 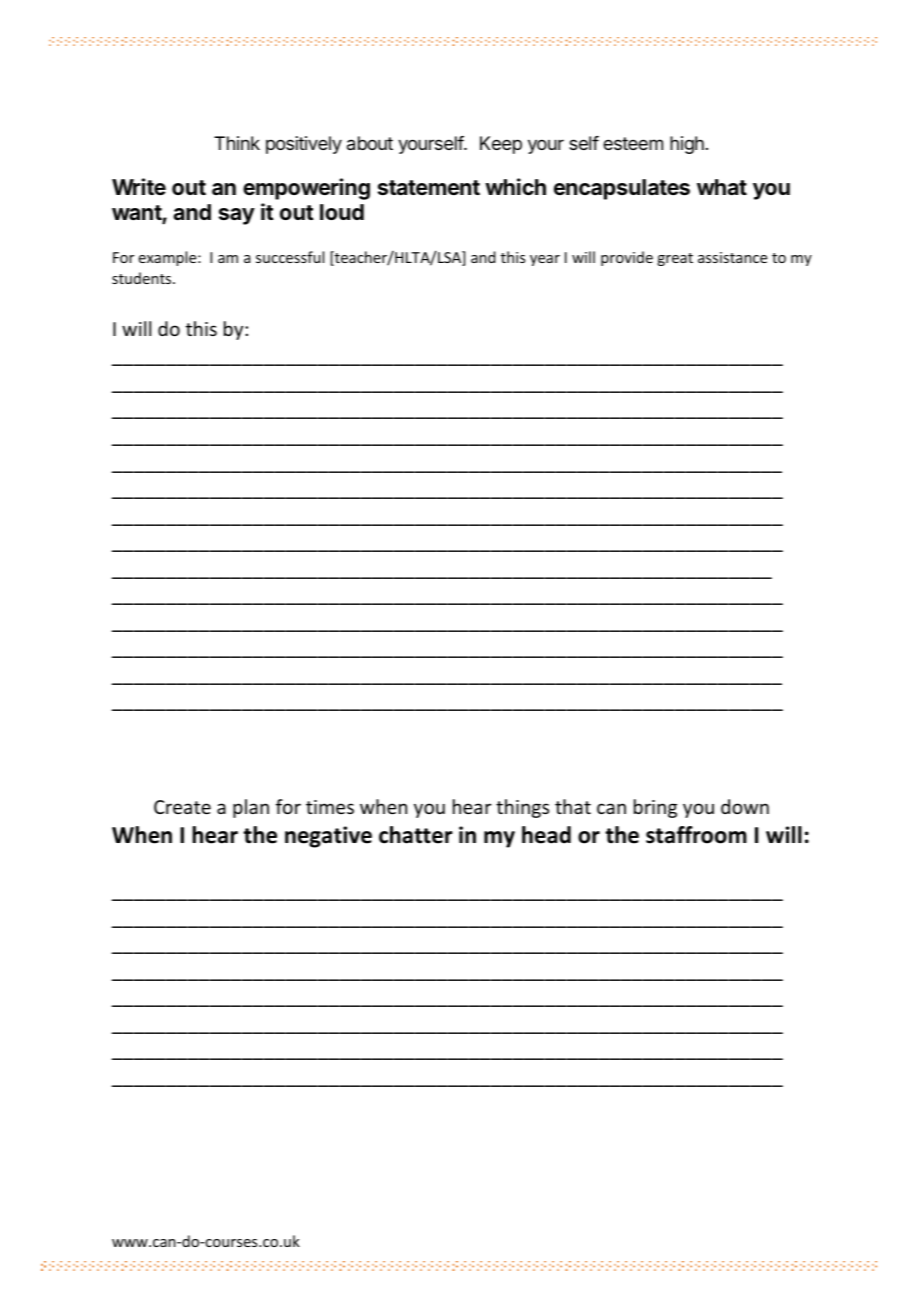 What do you see at coordinates (627, 258) in the screenshot?
I see `provide` at bounding box center [627, 258].
